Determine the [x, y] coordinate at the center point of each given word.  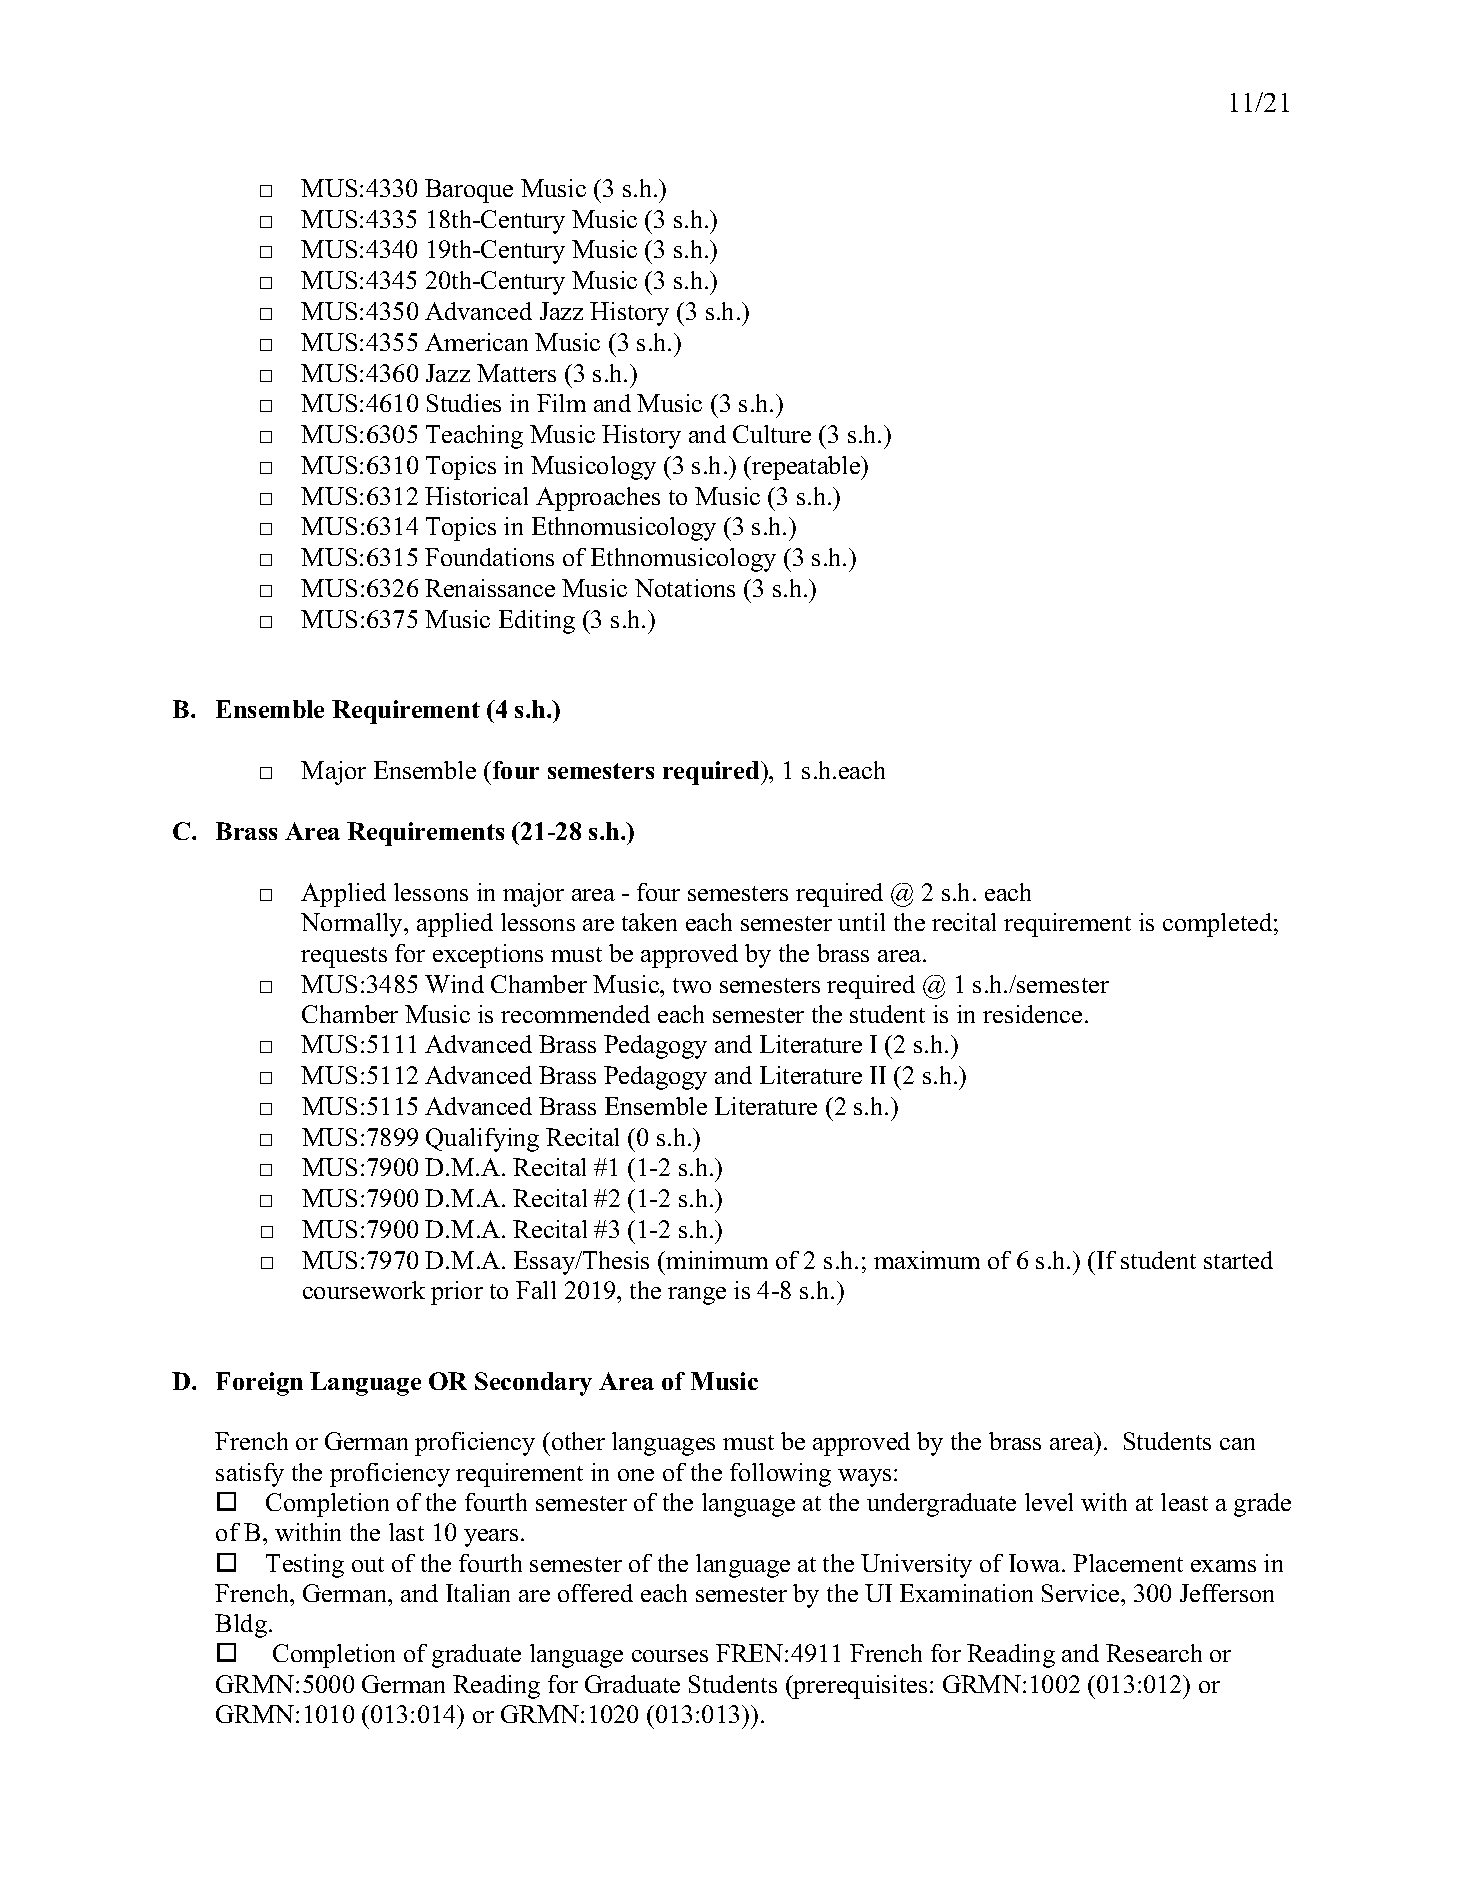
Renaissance [490, 588]
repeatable [806, 468]
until [861, 922]
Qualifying [482, 1140]
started [1238, 1260]
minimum [716, 1260]
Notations [685, 588]
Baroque [469, 191]
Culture [772, 434]
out [368, 1564]
